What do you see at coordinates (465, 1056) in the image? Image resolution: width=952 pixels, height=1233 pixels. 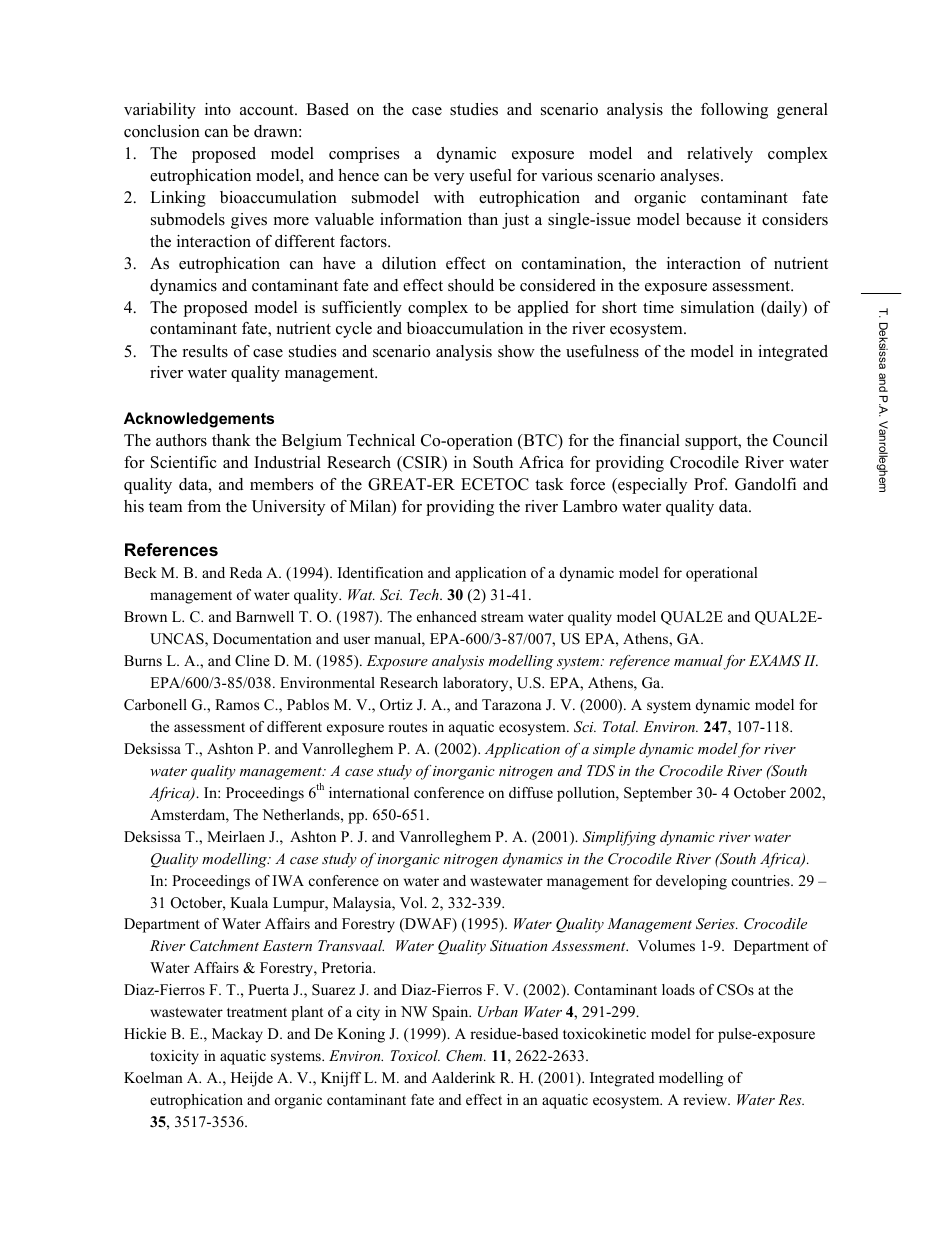 I see `Chem` at bounding box center [465, 1056].
